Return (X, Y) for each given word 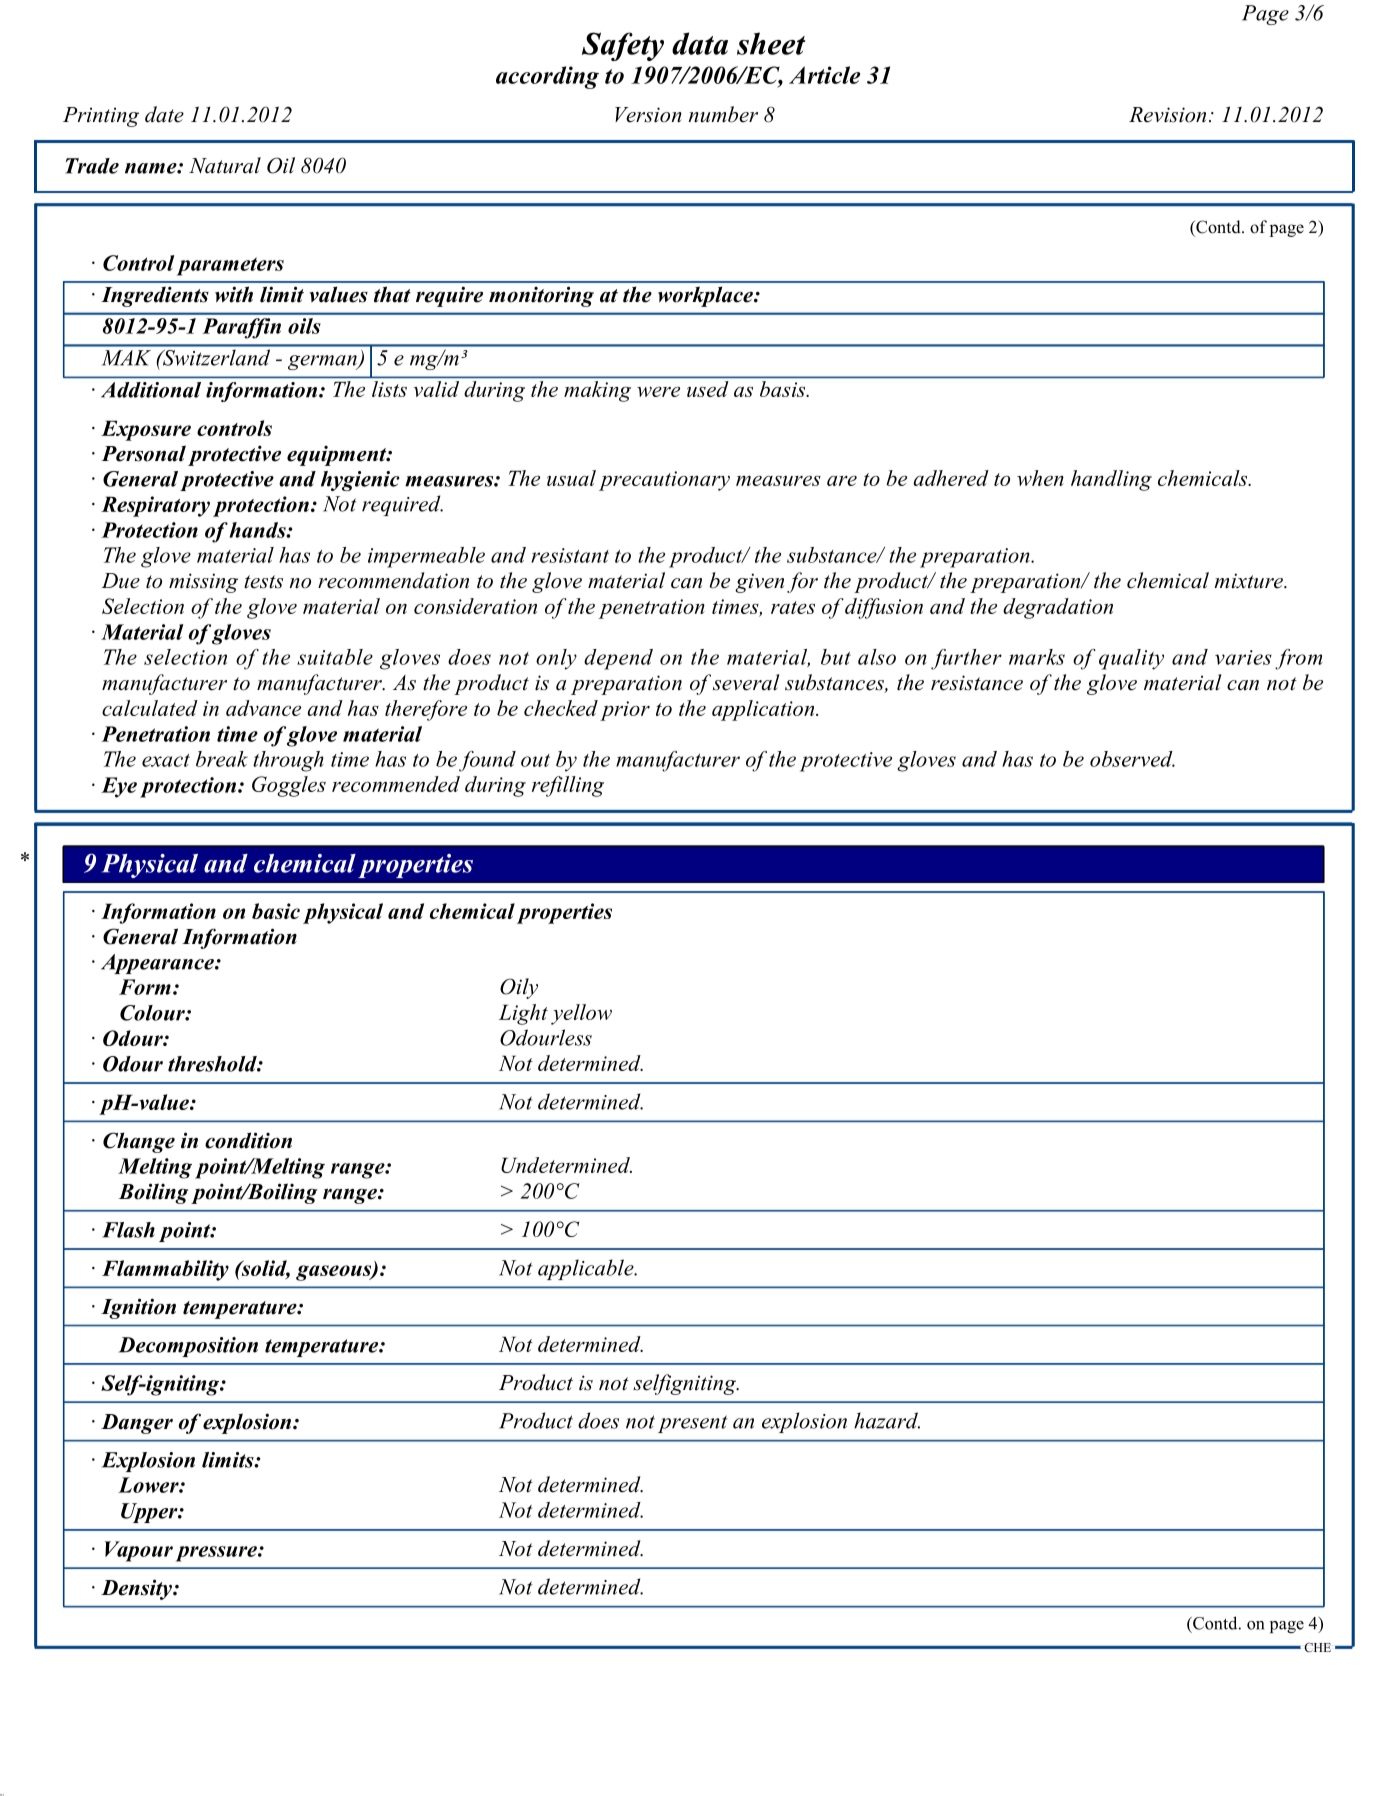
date (164, 114)
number (723, 114)
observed (1132, 759)
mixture (1250, 581)
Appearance (158, 964)
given (759, 583)
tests (263, 582)
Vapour (139, 1551)
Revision (1167, 115)
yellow (581, 1014)
